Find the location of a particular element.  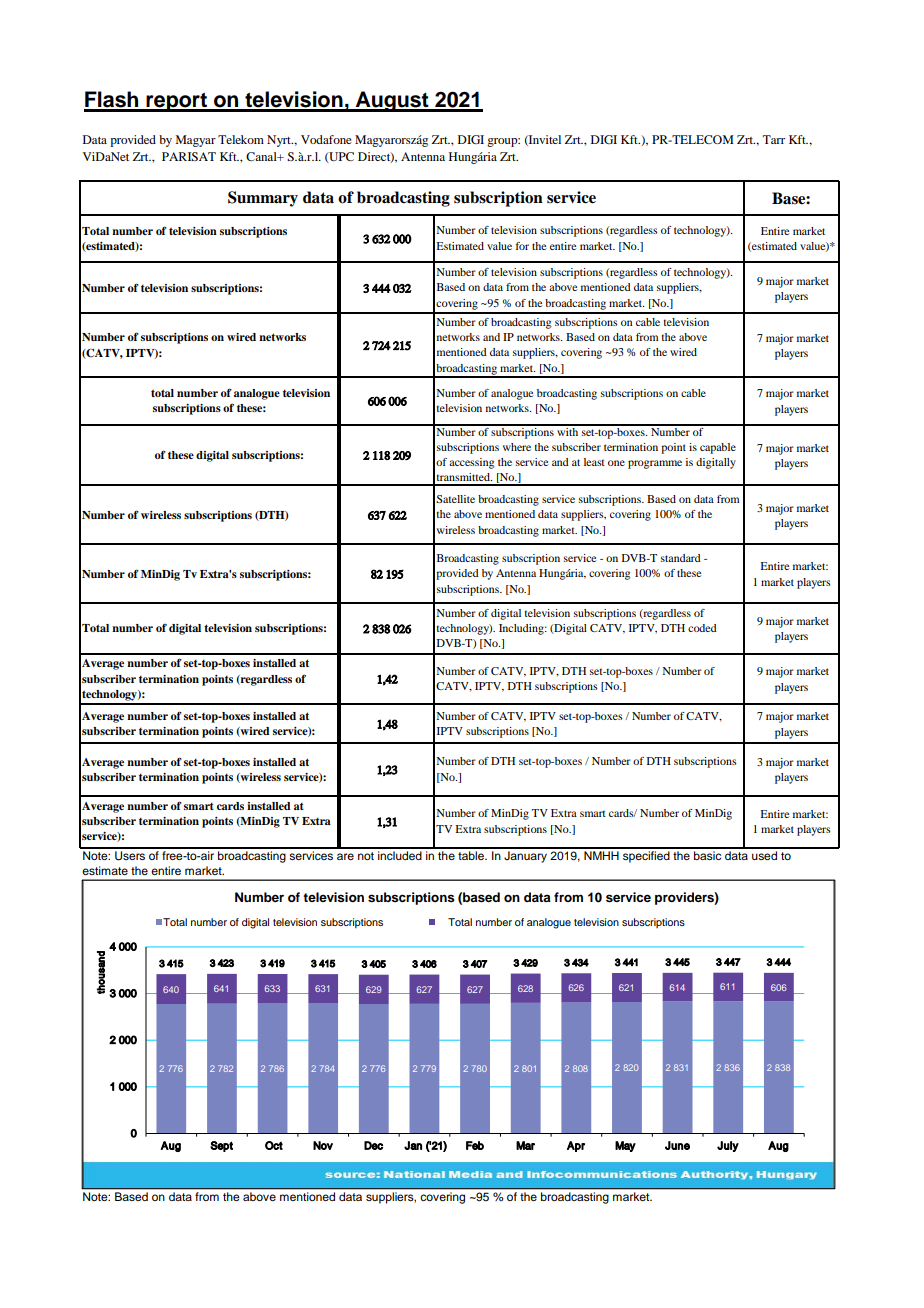

Satellite is located at coordinates (455, 499).
